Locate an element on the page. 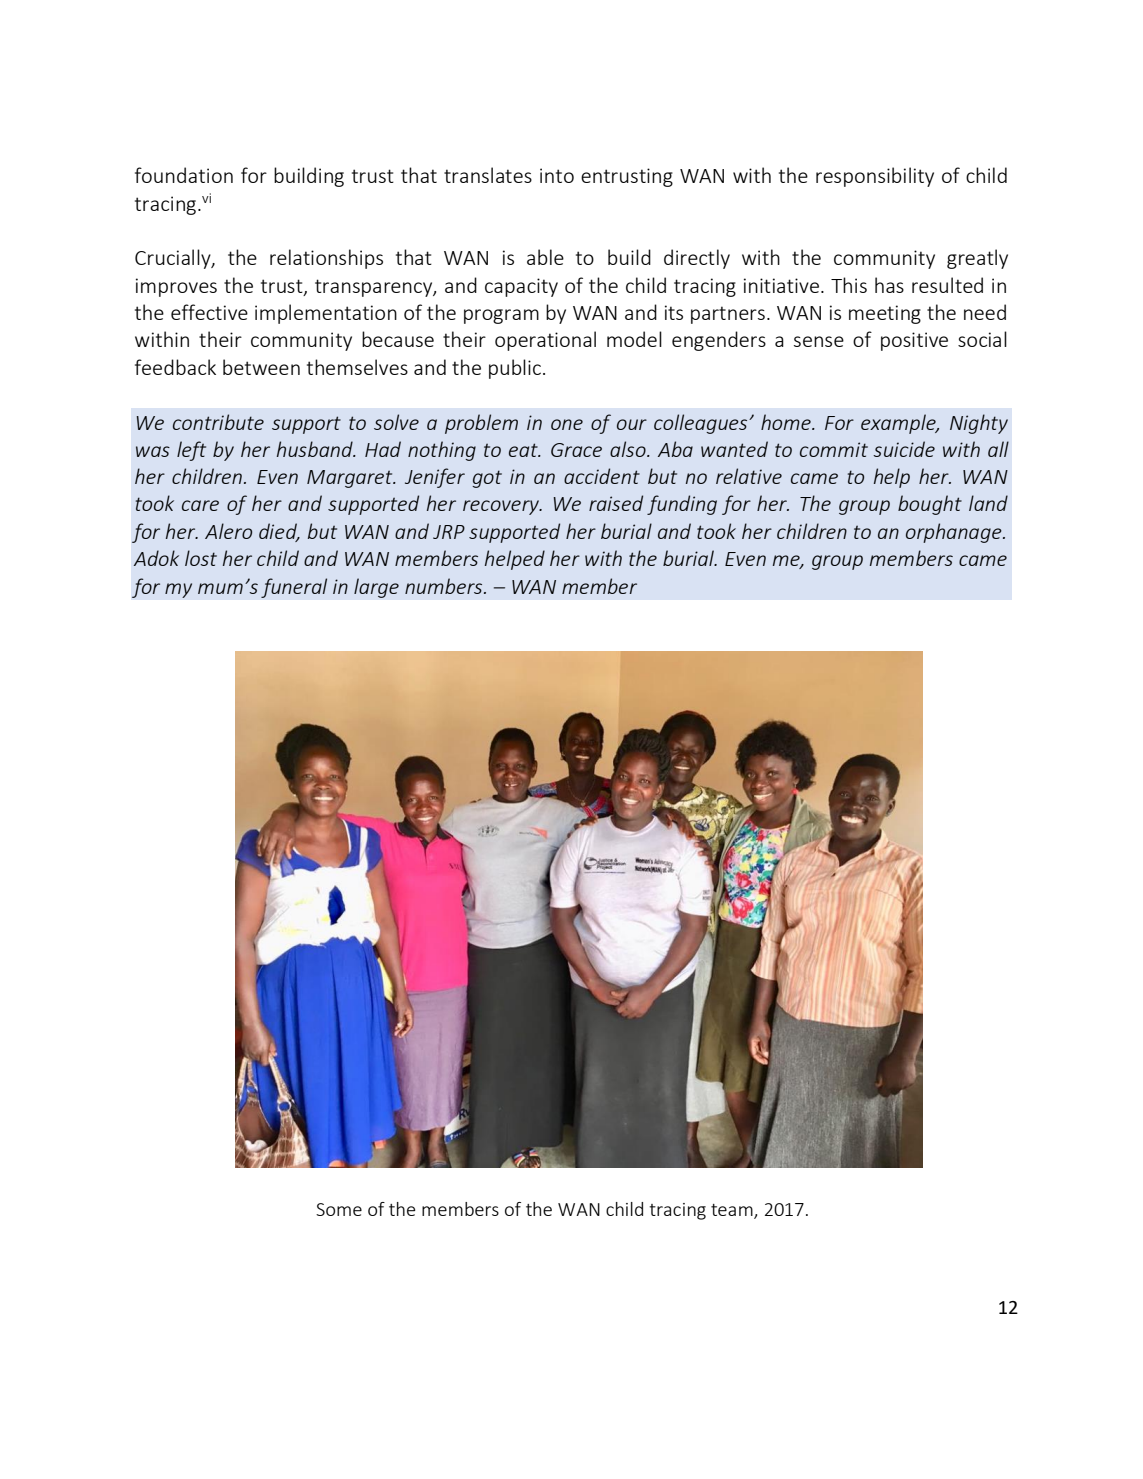  Some is located at coordinates (339, 1209).
